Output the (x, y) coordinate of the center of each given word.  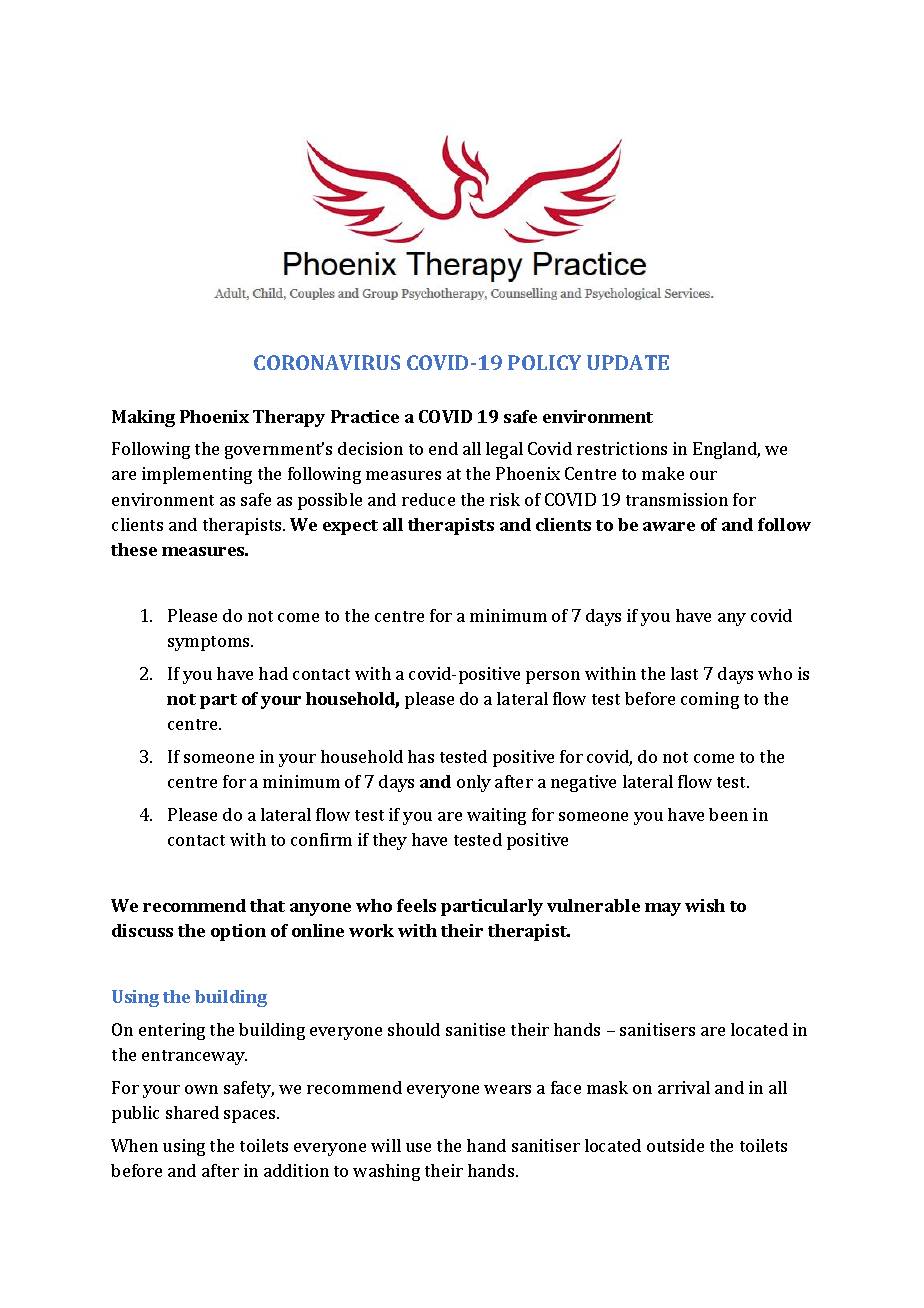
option (238, 932)
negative (583, 783)
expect (350, 527)
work (371, 930)
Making (143, 418)
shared (192, 1112)
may (663, 909)
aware (669, 526)
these (134, 549)
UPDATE (628, 362)
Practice (365, 416)
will (386, 1145)
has (421, 756)
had (273, 673)
